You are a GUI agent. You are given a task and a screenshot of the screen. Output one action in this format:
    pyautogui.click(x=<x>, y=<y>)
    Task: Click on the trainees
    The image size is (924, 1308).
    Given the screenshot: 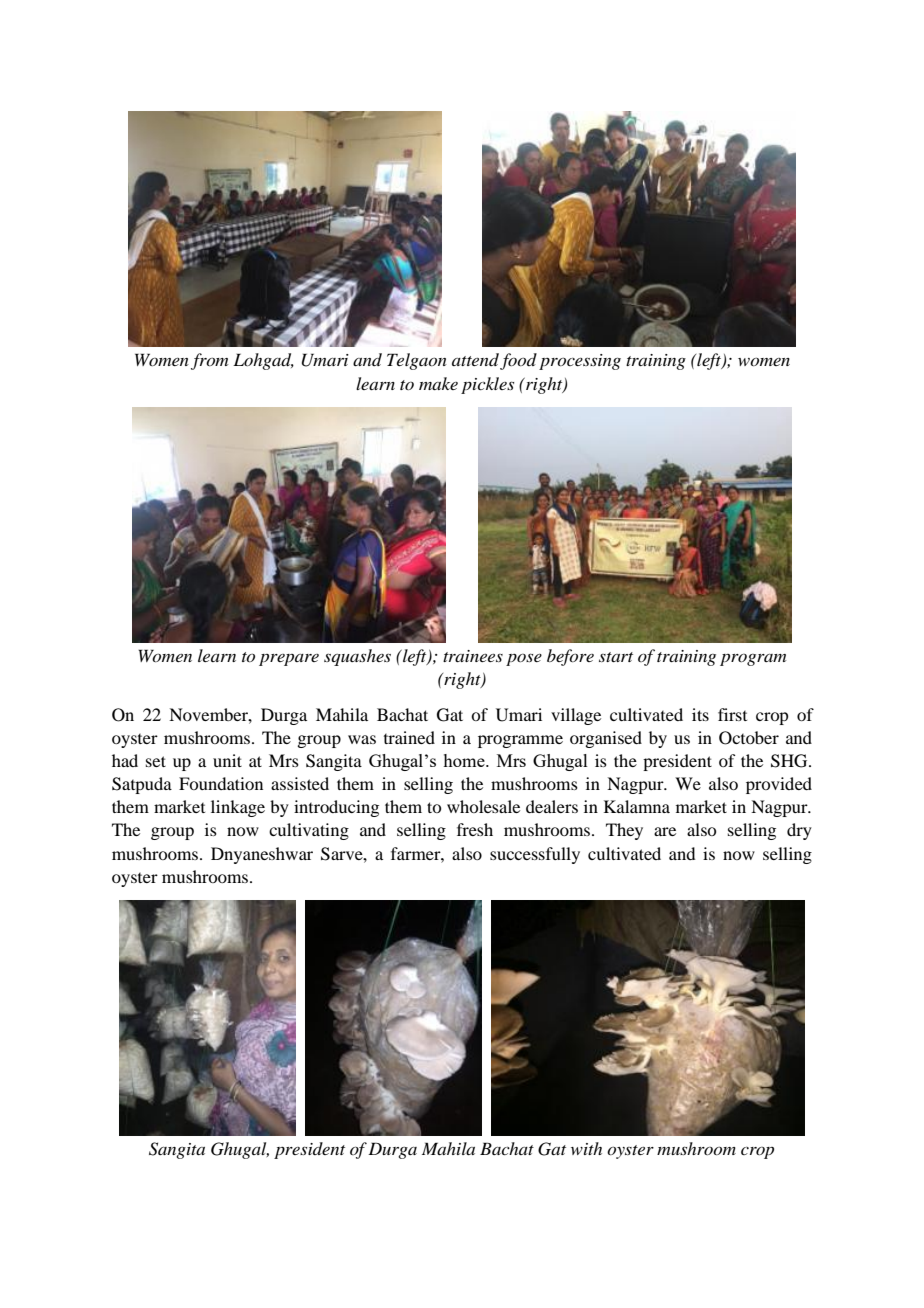 What is the action you would take?
    pyautogui.click(x=473, y=656)
